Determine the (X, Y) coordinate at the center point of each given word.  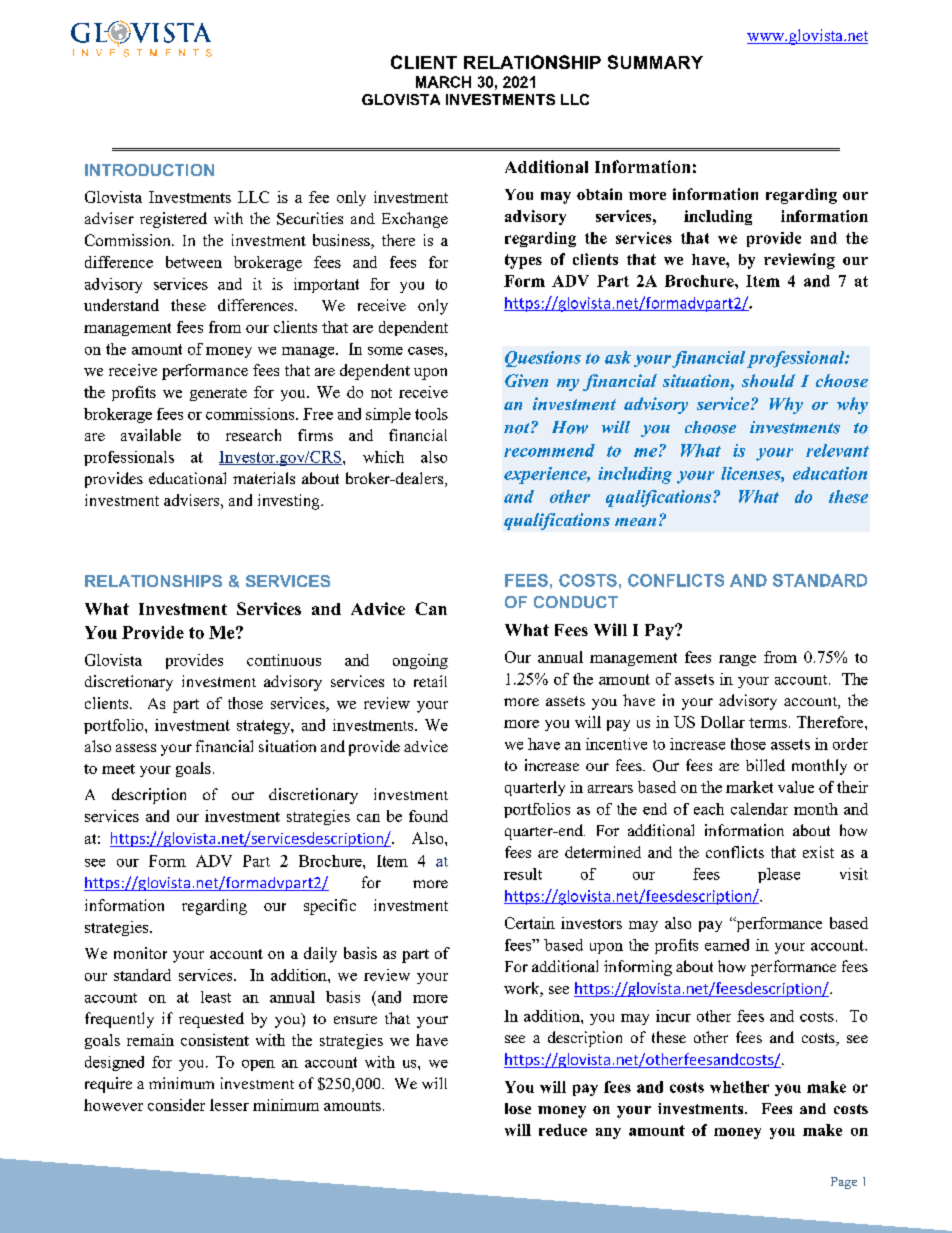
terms (768, 723)
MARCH (443, 82)
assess (136, 748)
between (194, 262)
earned (727, 945)
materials (264, 478)
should (768, 380)
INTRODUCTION (149, 170)
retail (430, 681)
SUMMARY (655, 62)
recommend (549, 450)
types (523, 261)
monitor (140, 953)
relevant (837, 450)
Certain (530, 923)
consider (176, 1105)
